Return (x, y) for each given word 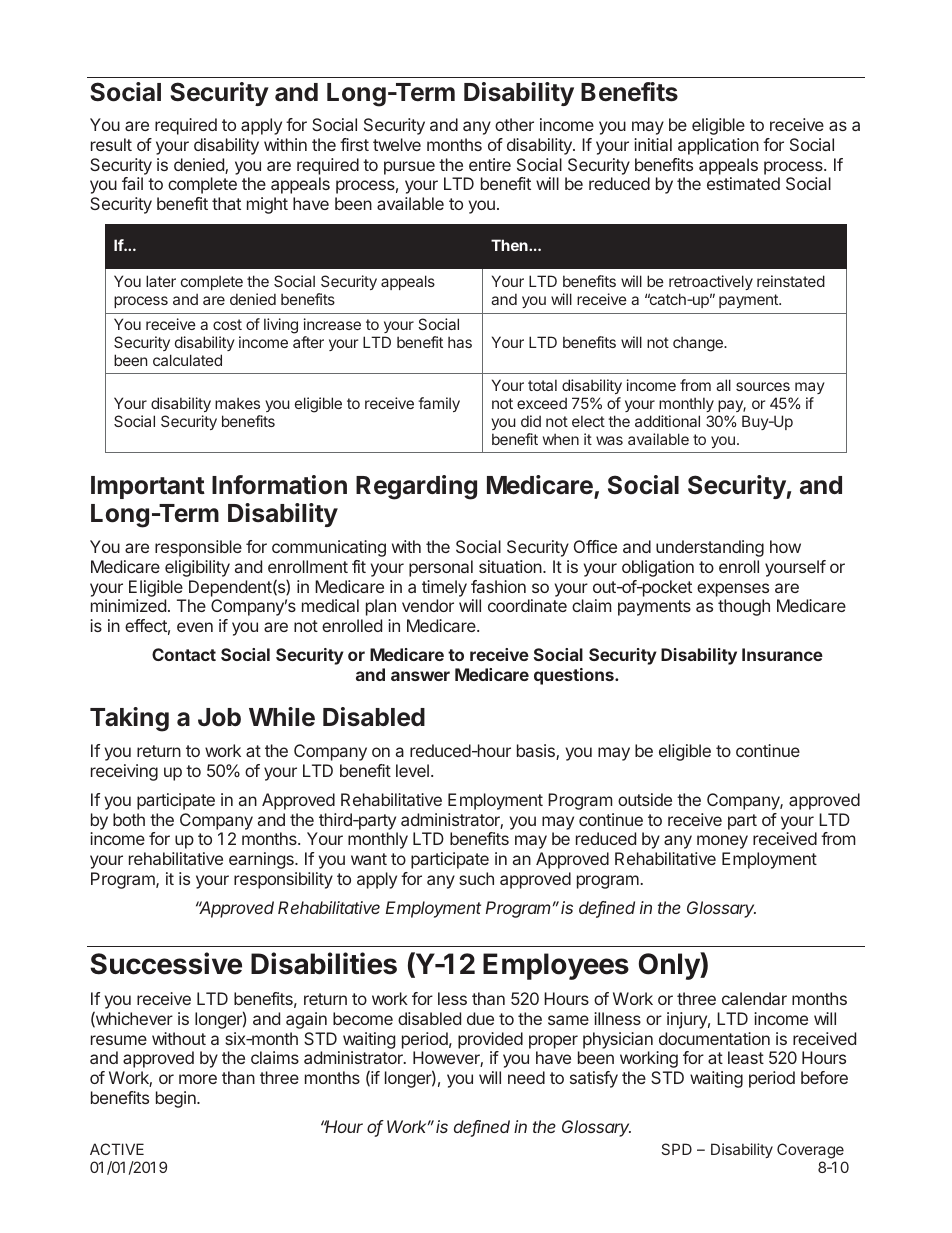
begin (177, 1099)
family (439, 404)
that (226, 203)
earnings (262, 860)
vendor (428, 605)
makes (237, 403)
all (723, 385)
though (744, 607)
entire (490, 164)
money (722, 842)
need (526, 1077)
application (718, 146)
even (195, 627)
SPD (676, 1149)
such (476, 878)
